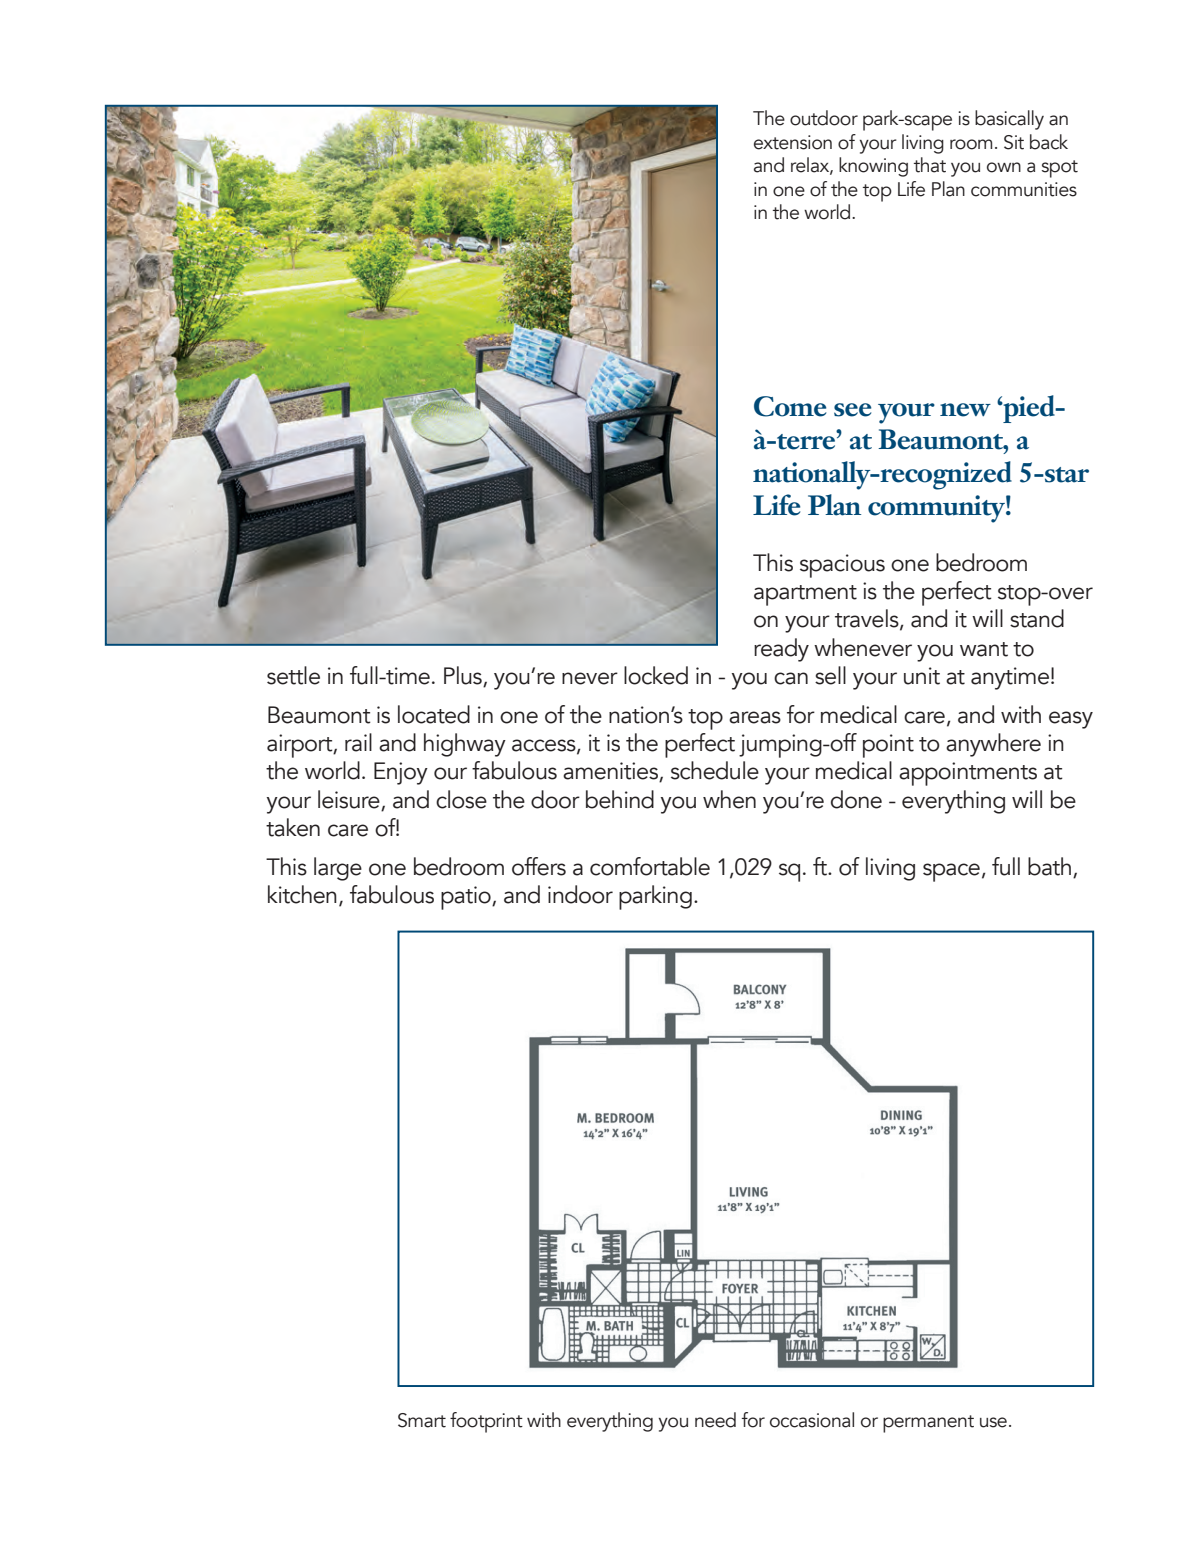 The image size is (1199, 1551). Describe the element at coordinates (793, 142) in the screenshot. I see `extension` at that location.
